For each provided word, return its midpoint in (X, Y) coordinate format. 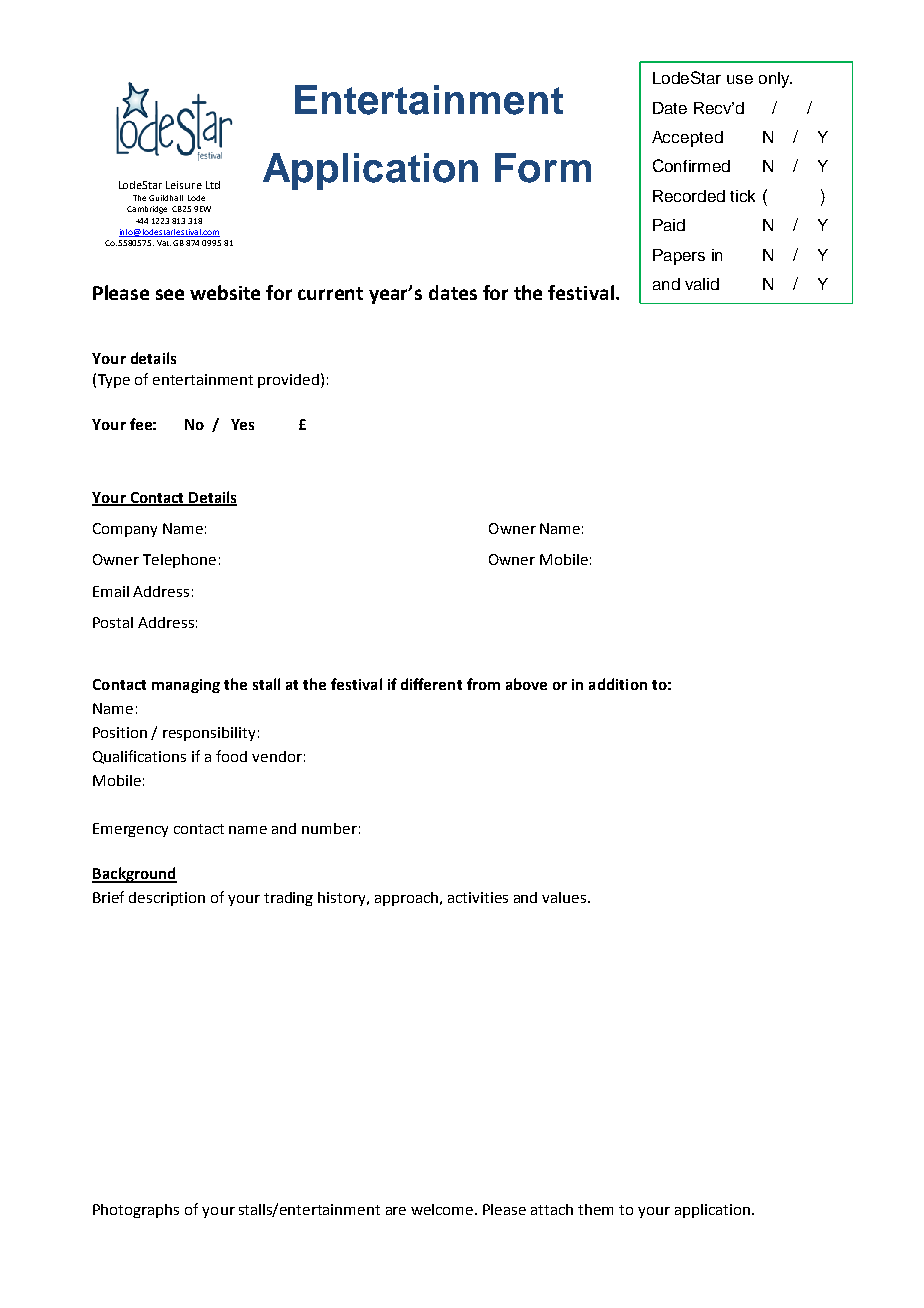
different (431, 684)
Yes (242, 424)
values (565, 897)
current (330, 293)
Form (543, 168)
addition (618, 684)
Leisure (184, 185)
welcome (443, 1209)
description (167, 899)
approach (408, 899)
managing (186, 686)
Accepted (687, 139)
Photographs (136, 1211)
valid (702, 284)
